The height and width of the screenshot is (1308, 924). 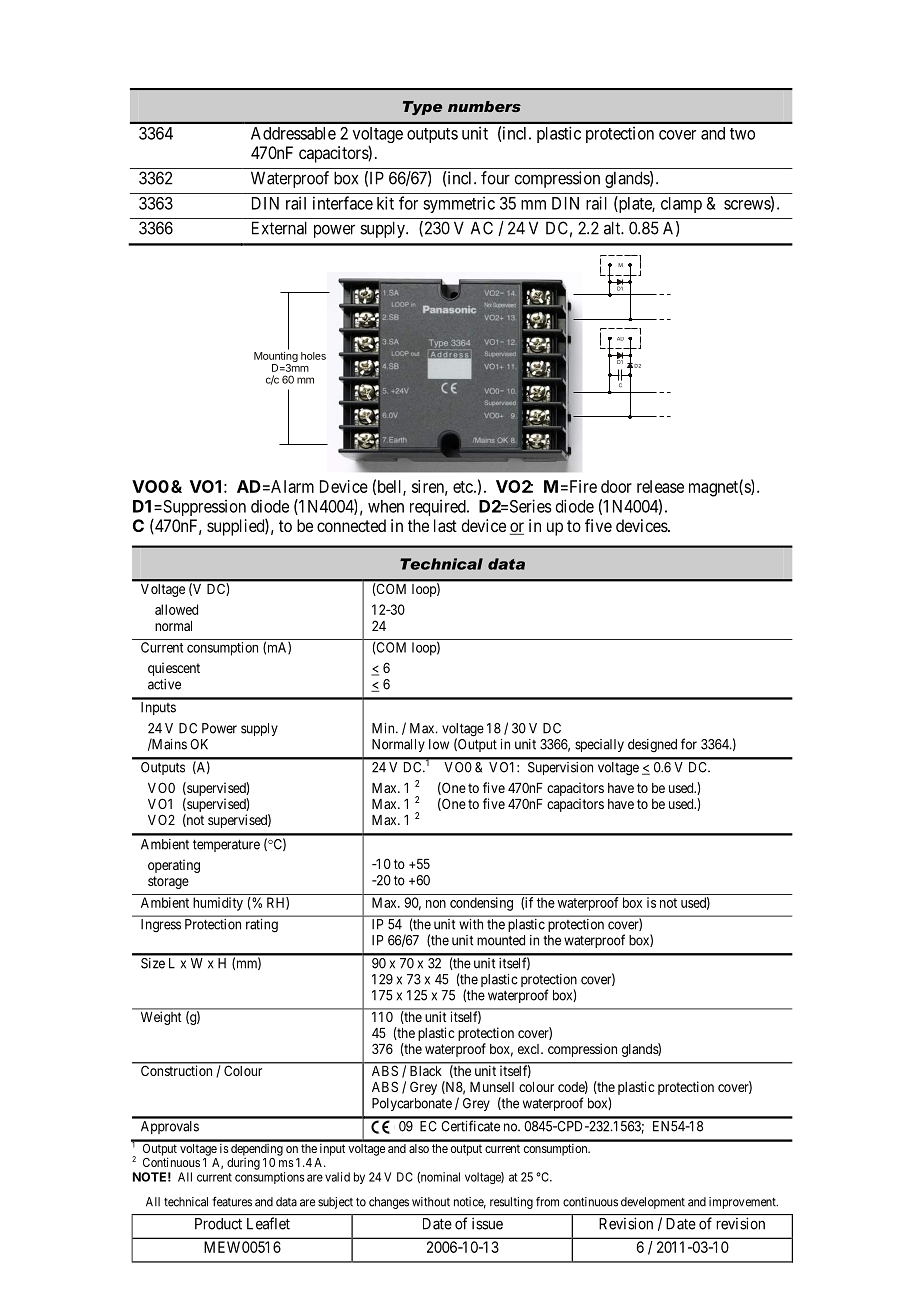 I want to click on temperature, so click(x=226, y=845).
